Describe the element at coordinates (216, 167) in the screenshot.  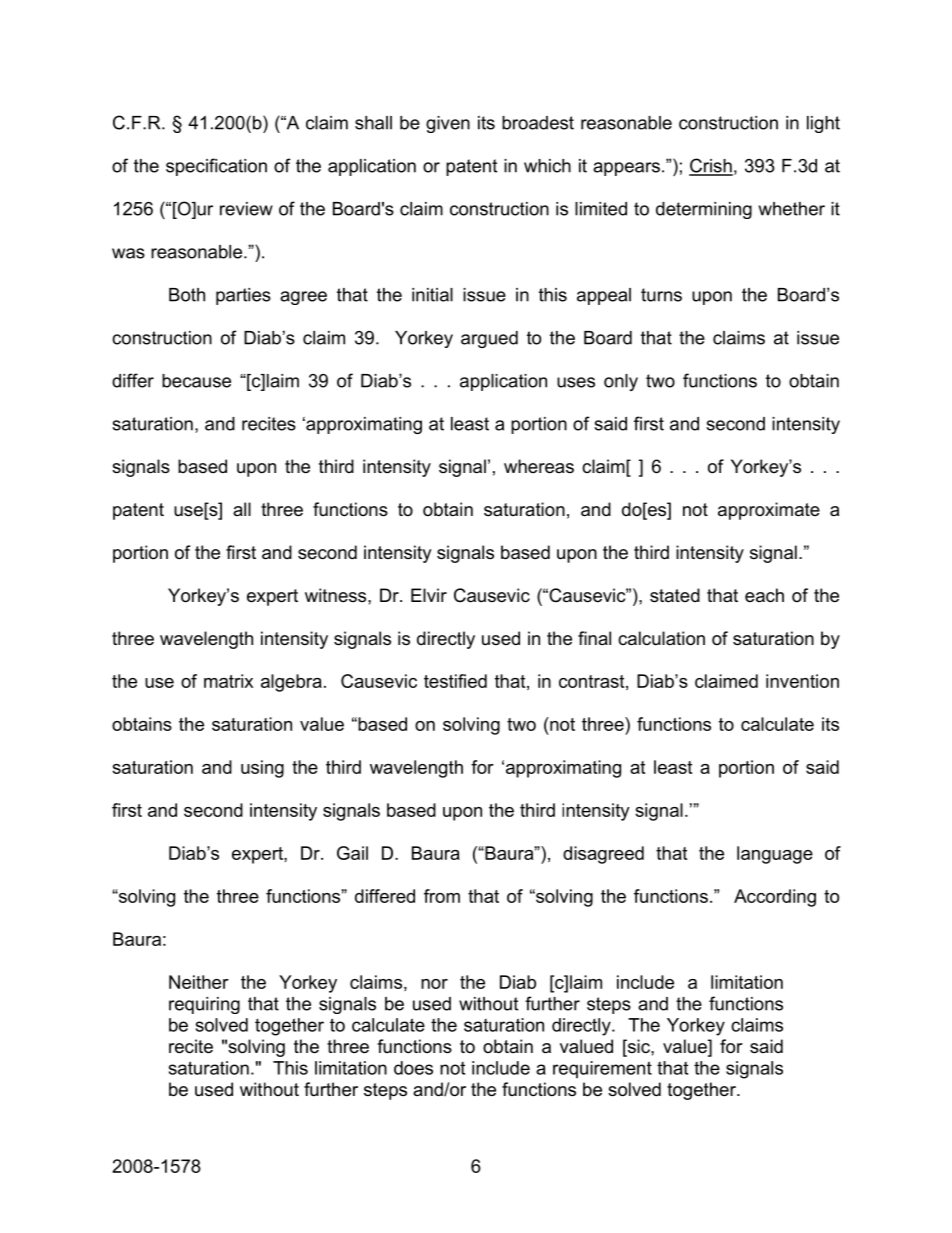
I see `specification` at that location.
